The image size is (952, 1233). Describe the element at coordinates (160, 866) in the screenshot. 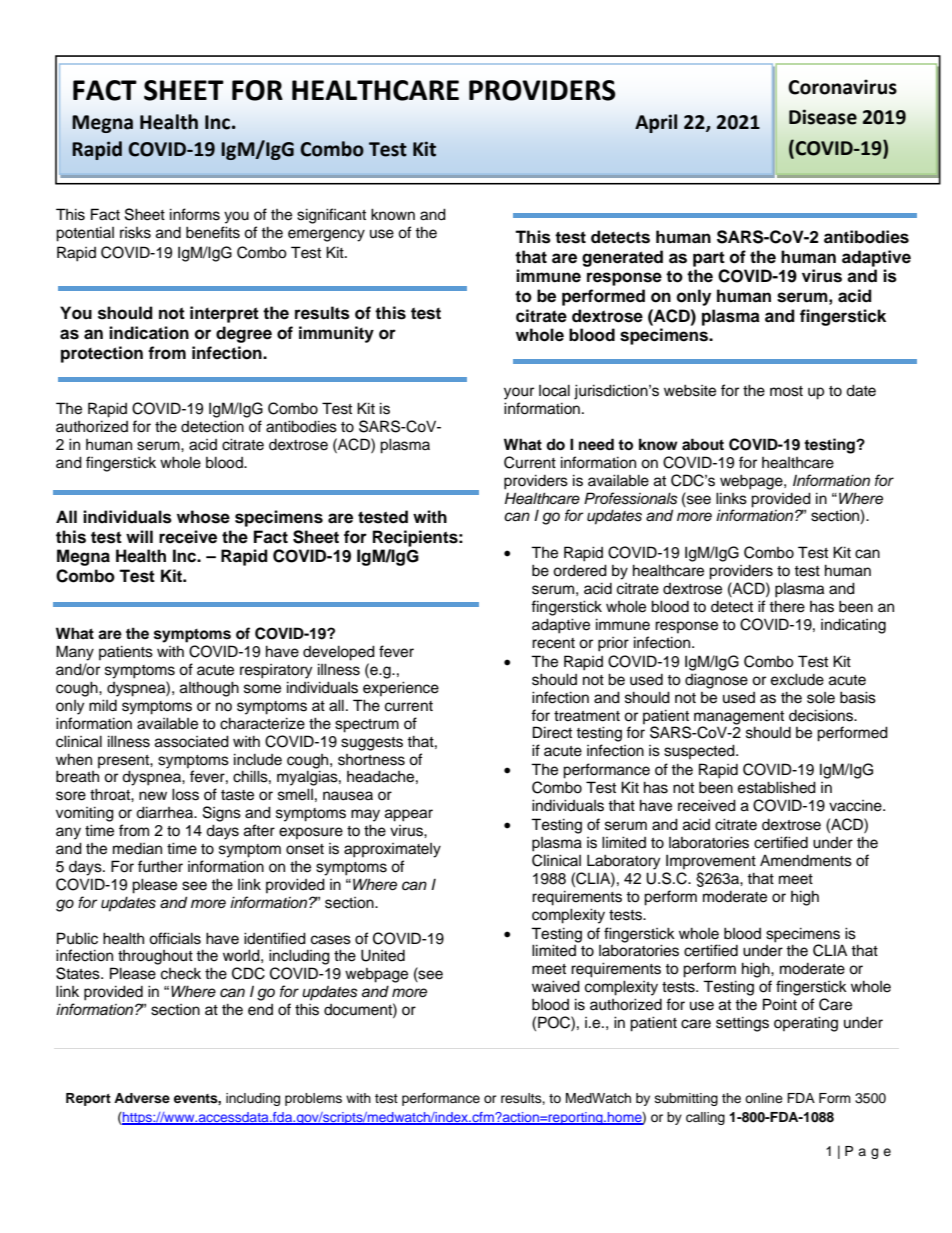

I see `further` at that location.
